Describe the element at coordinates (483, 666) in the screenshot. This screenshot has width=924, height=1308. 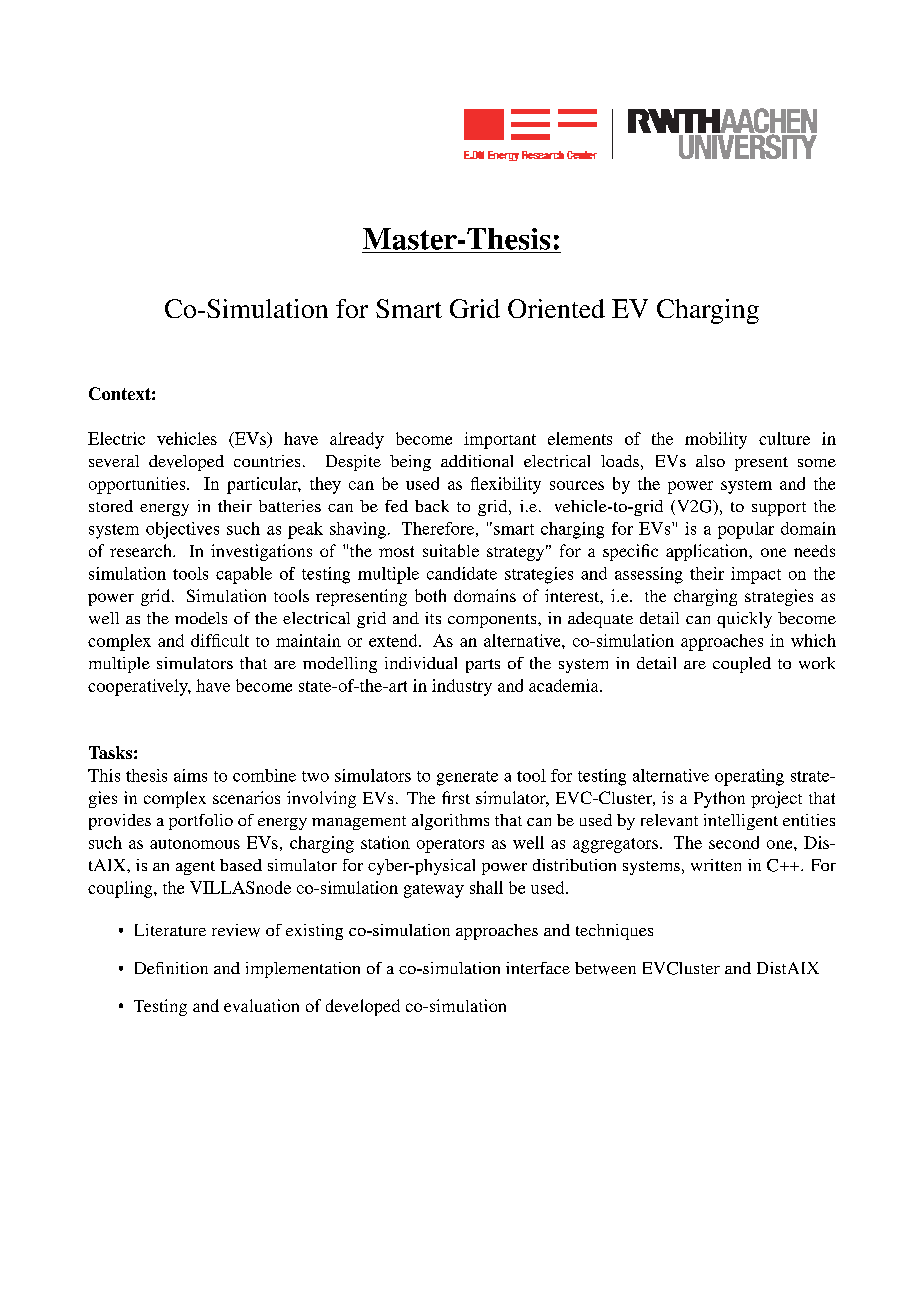
I see `parts` at that location.
